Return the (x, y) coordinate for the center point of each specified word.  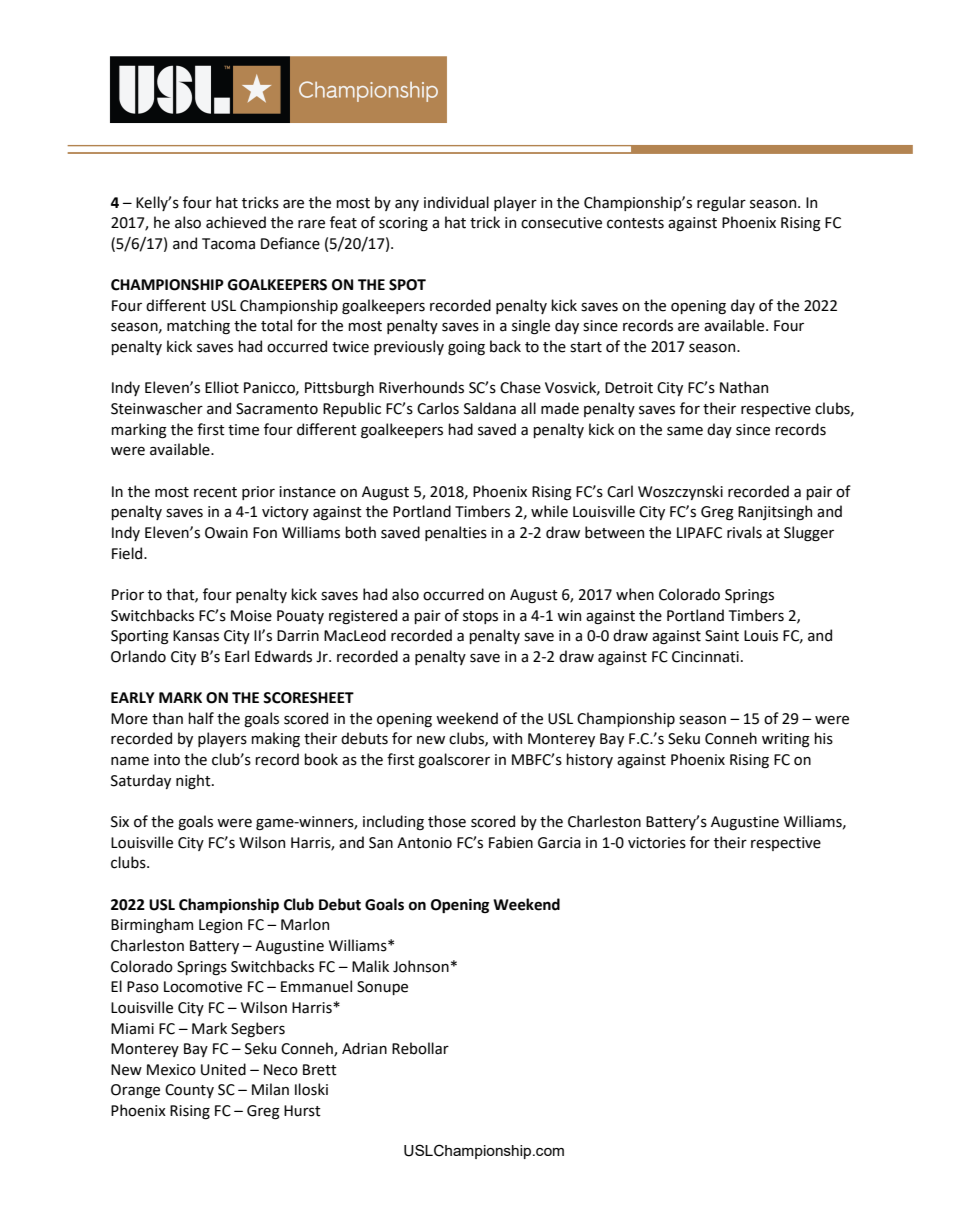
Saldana (490, 408)
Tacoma (228, 244)
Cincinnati (705, 657)
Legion (220, 926)
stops (480, 617)
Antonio (424, 843)
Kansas (196, 636)
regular (721, 203)
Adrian (364, 1048)
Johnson (421, 966)
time (243, 430)
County (189, 1091)
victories (657, 843)
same (685, 431)
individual (456, 202)
